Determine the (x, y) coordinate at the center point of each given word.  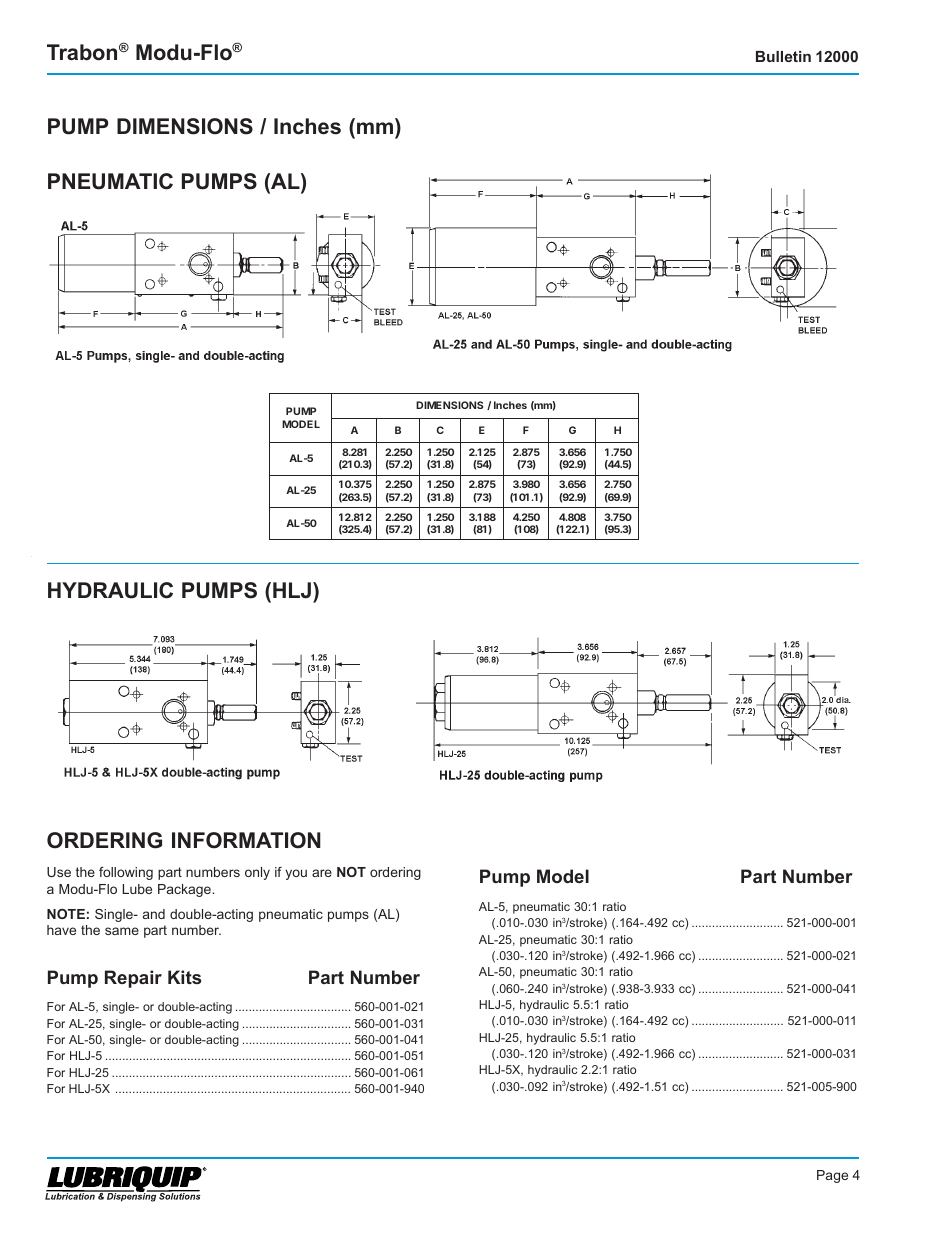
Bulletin (783, 56)
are (322, 873)
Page (832, 1176)
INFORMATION (246, 840)
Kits (184, 977)
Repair (133, 979)
